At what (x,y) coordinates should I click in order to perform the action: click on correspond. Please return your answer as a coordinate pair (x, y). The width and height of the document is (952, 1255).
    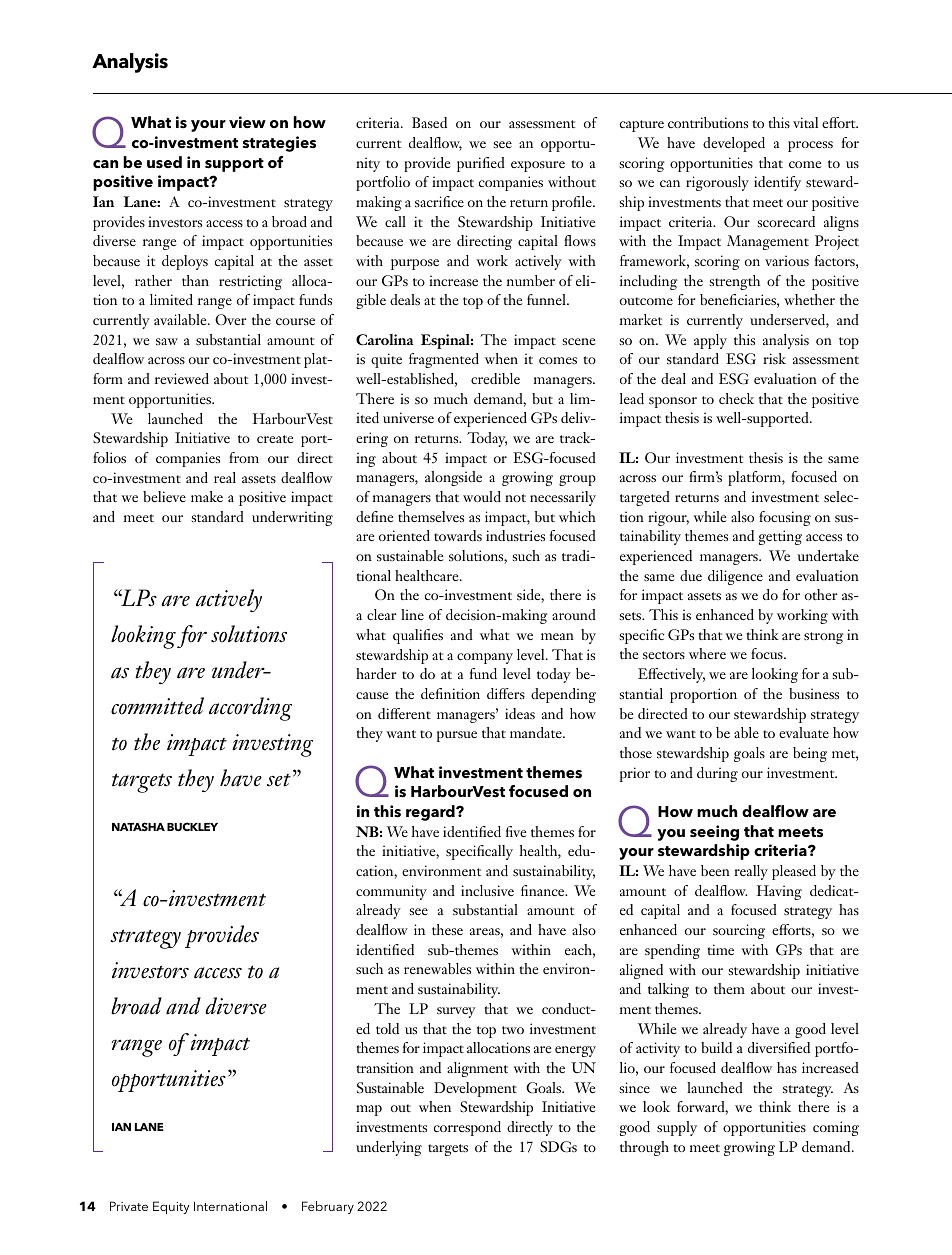
    Looking at the image, I should click on (467, 1128).
